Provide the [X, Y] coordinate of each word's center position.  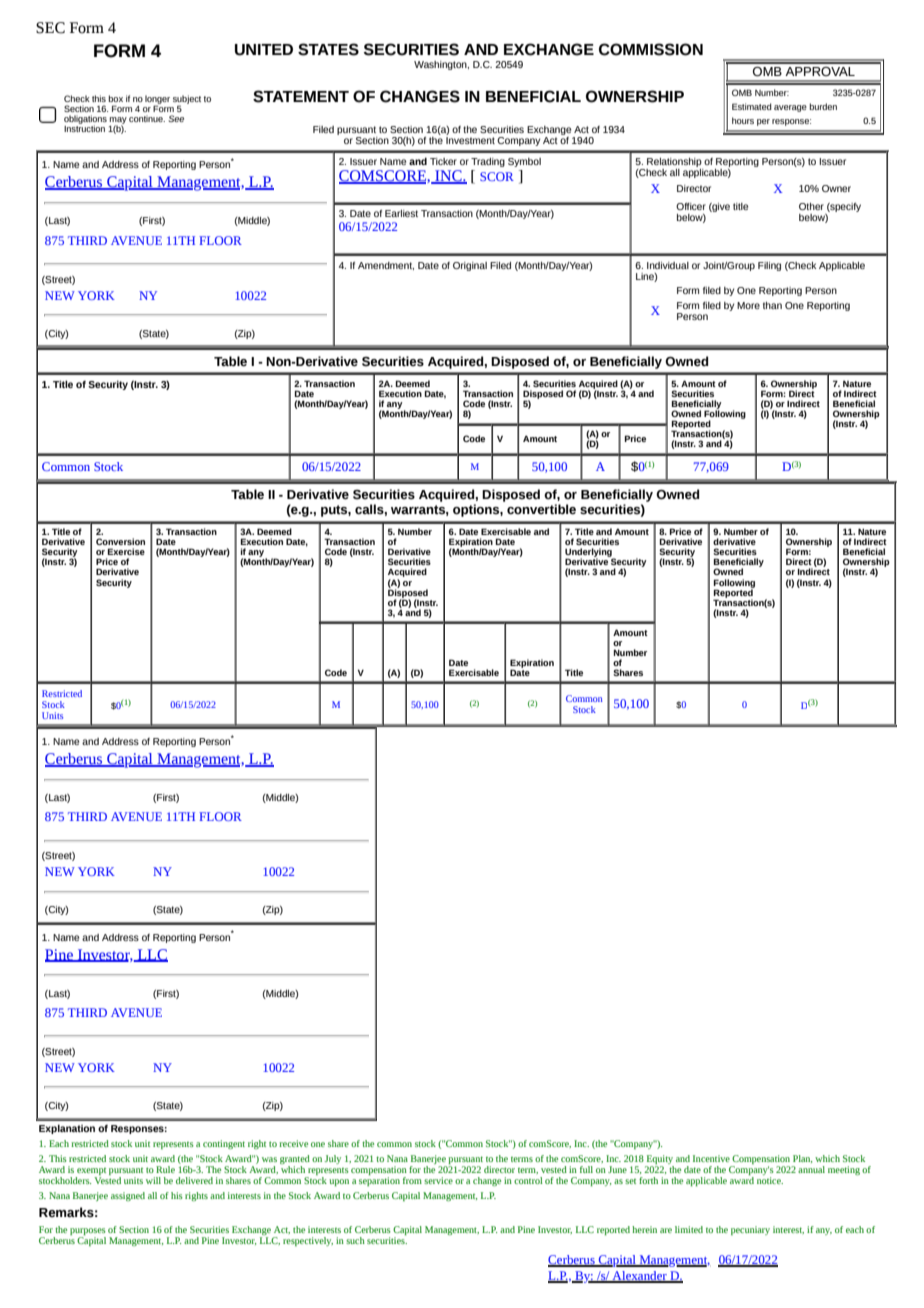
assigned [128, 1196]
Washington [441, 65]
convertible [541, 509]
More [748, 305]
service [438, 1180]
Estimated [752, 106]
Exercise [126, 551]
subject [187, 100]
